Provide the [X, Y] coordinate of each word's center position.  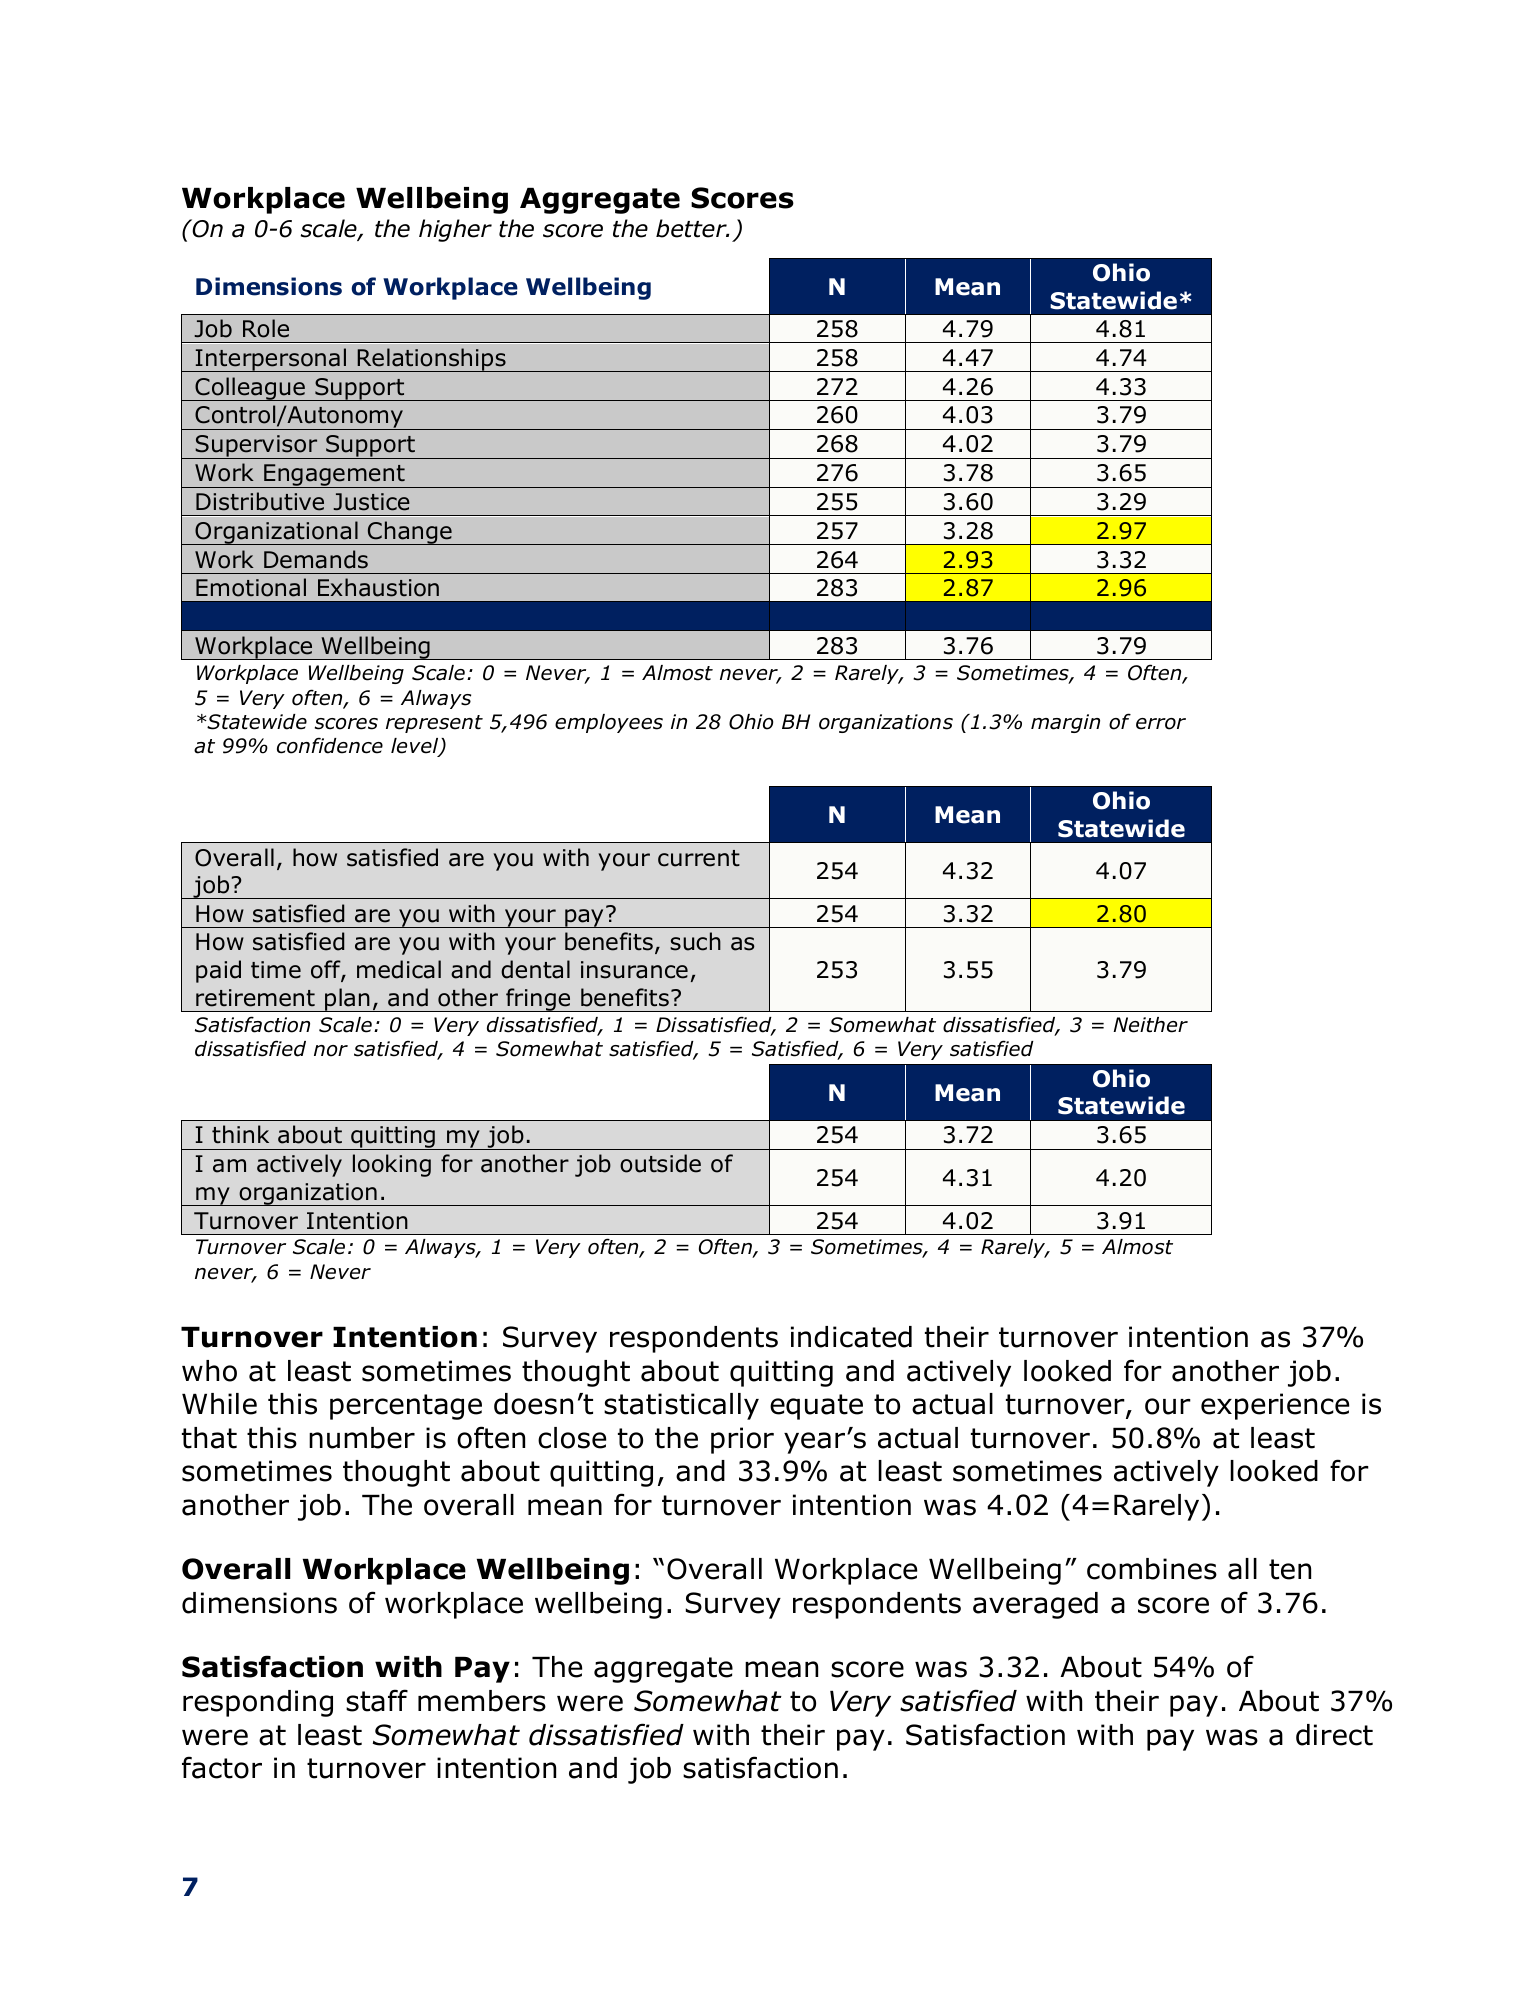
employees [609, 723]
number [362, 1438]
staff [377, 1700]
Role [266, 328]
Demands [316, 559]
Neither [1150, 1025]
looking [392, 1165]
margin [1065, 723]
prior [742, 1440]
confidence [330, 745]
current [699, 858]
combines [1152, 1569]
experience [1275, 1406]
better [692, 228]
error [1161, 724]
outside [660, 1163]
